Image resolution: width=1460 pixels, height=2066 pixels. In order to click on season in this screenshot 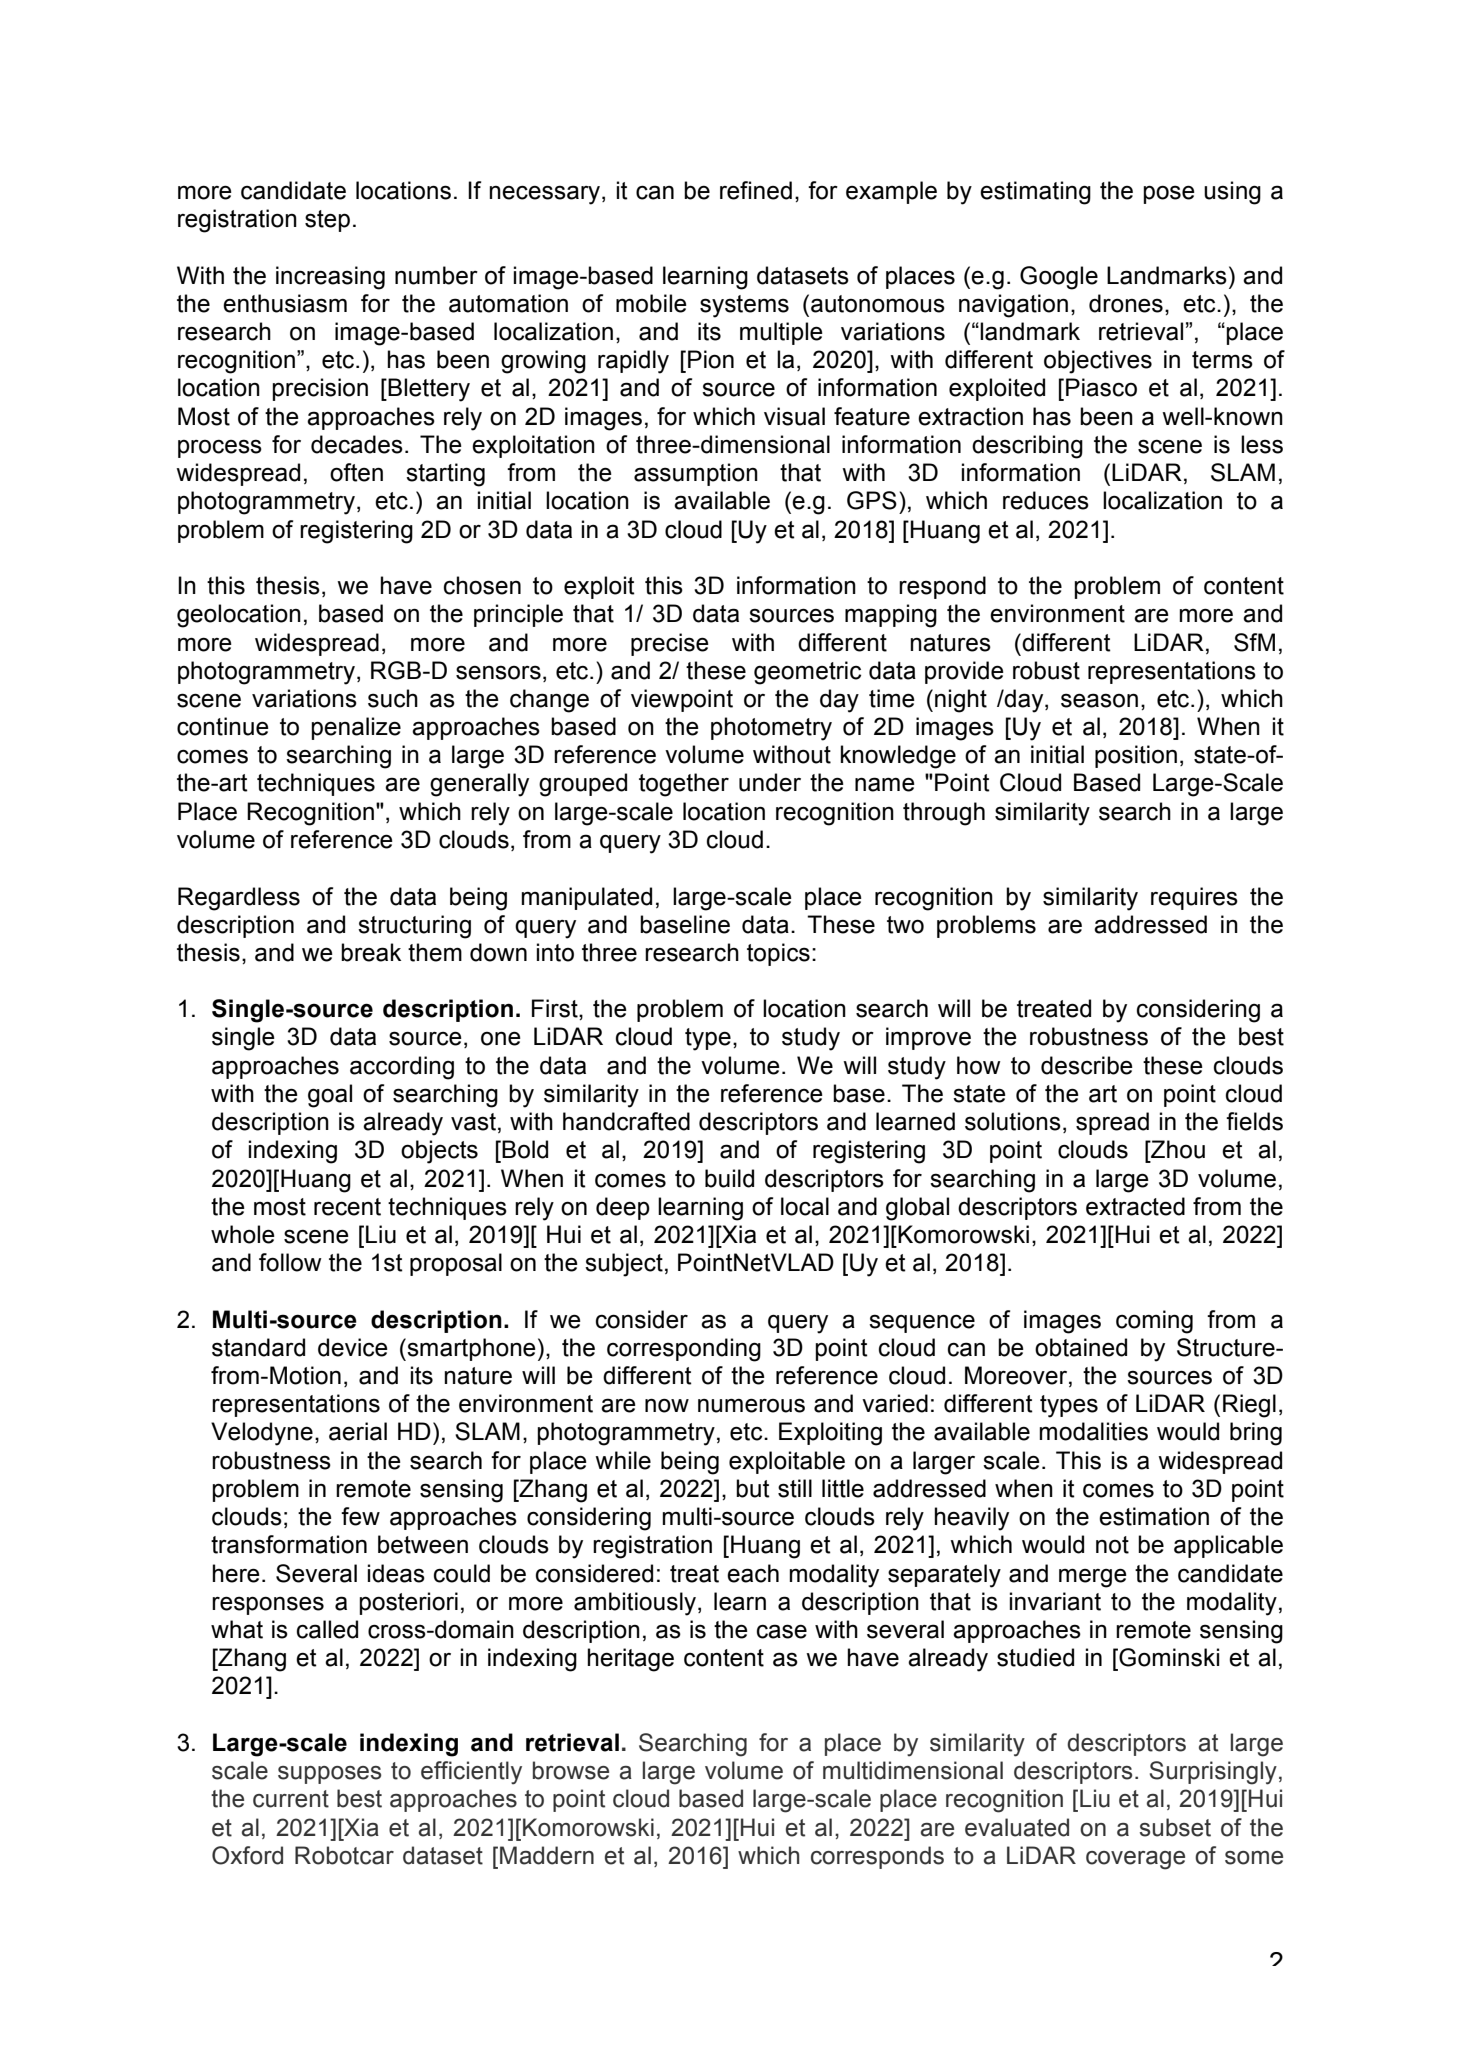, I will do `click(1099, 700)`.
